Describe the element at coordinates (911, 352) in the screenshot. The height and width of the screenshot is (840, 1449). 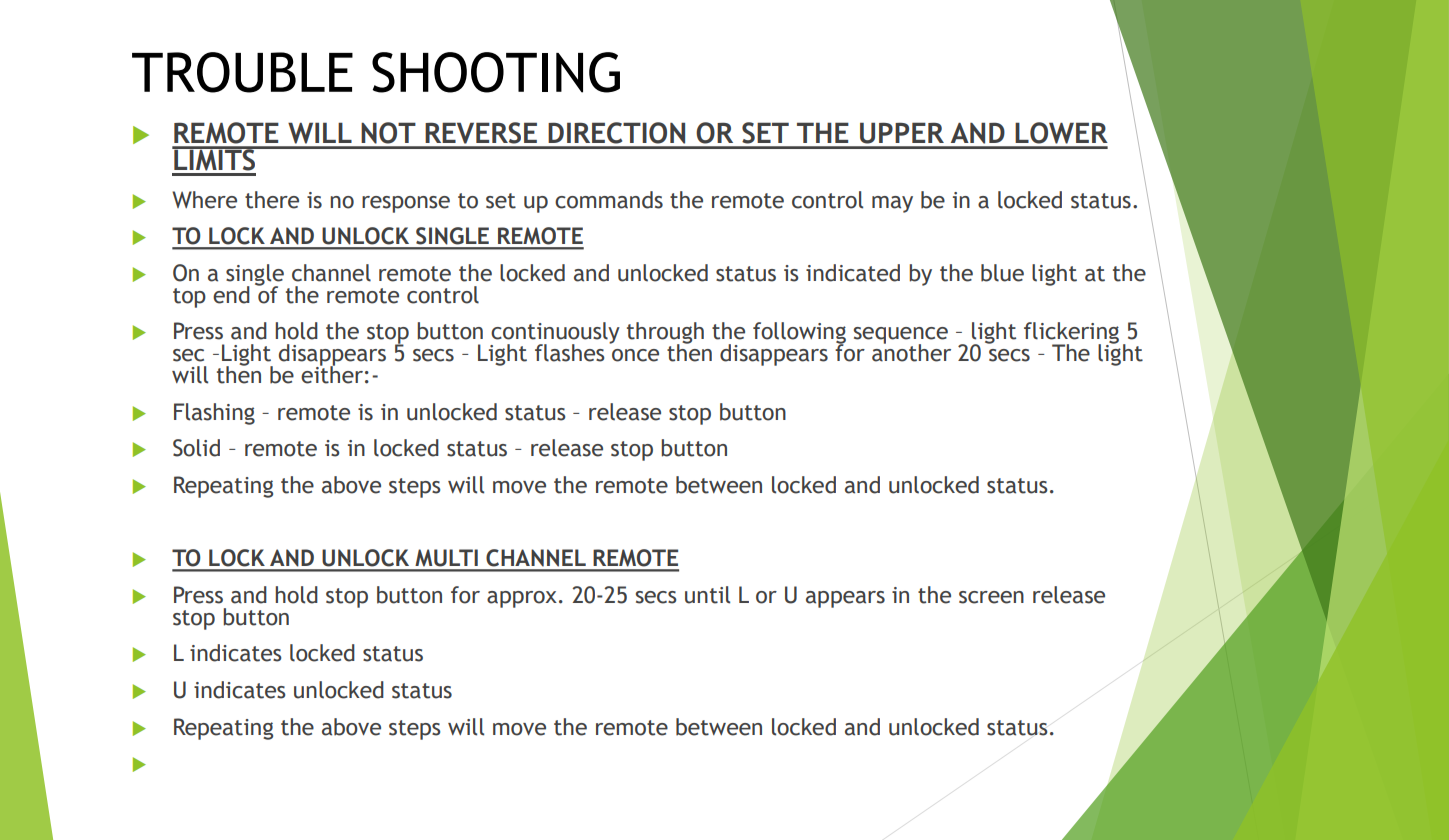
I see `another` at that location.
